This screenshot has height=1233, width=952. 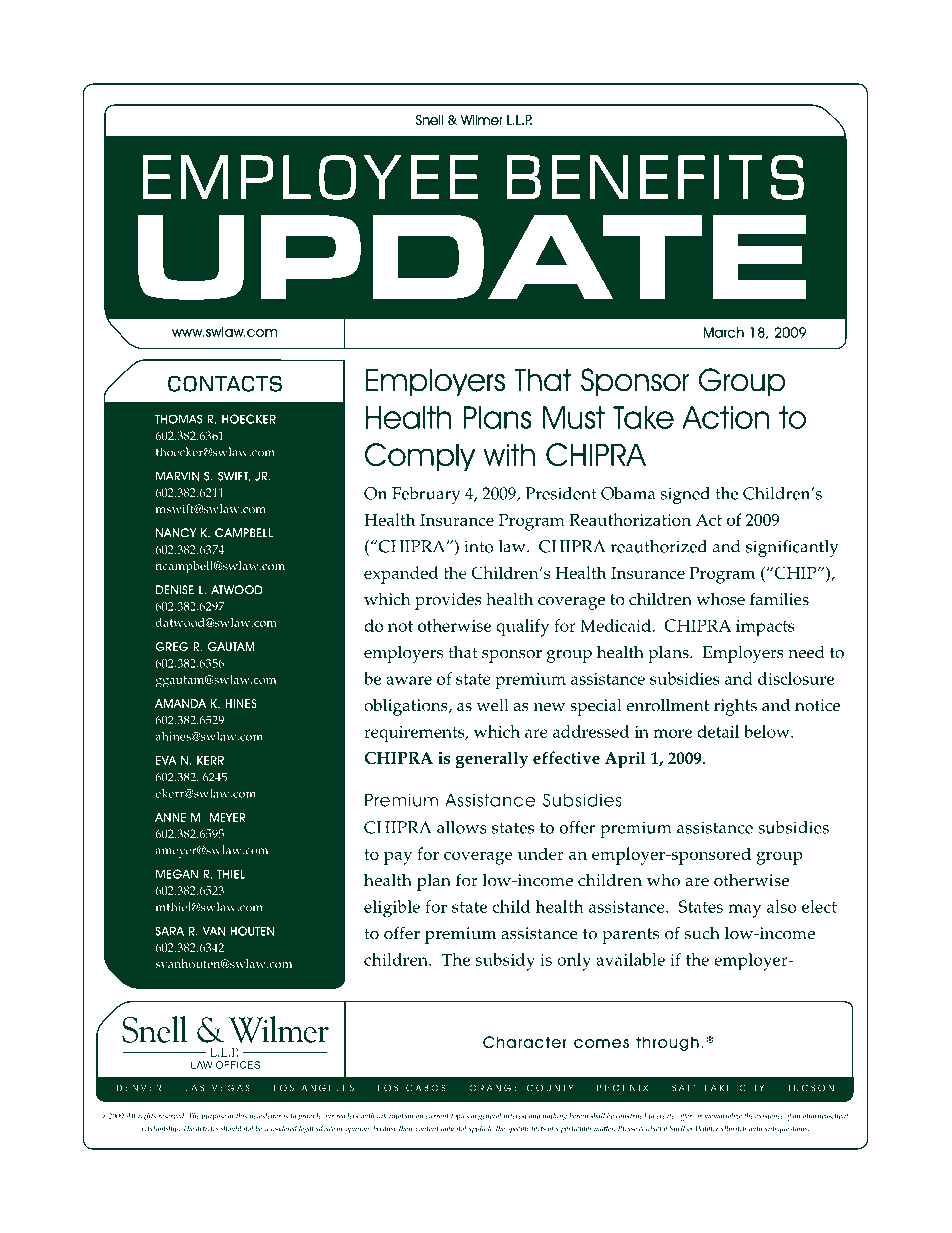 What do you see at coordinates (751, 1088) in the screenshot?
I see `CITY` at bounding box center [751, 1088].
